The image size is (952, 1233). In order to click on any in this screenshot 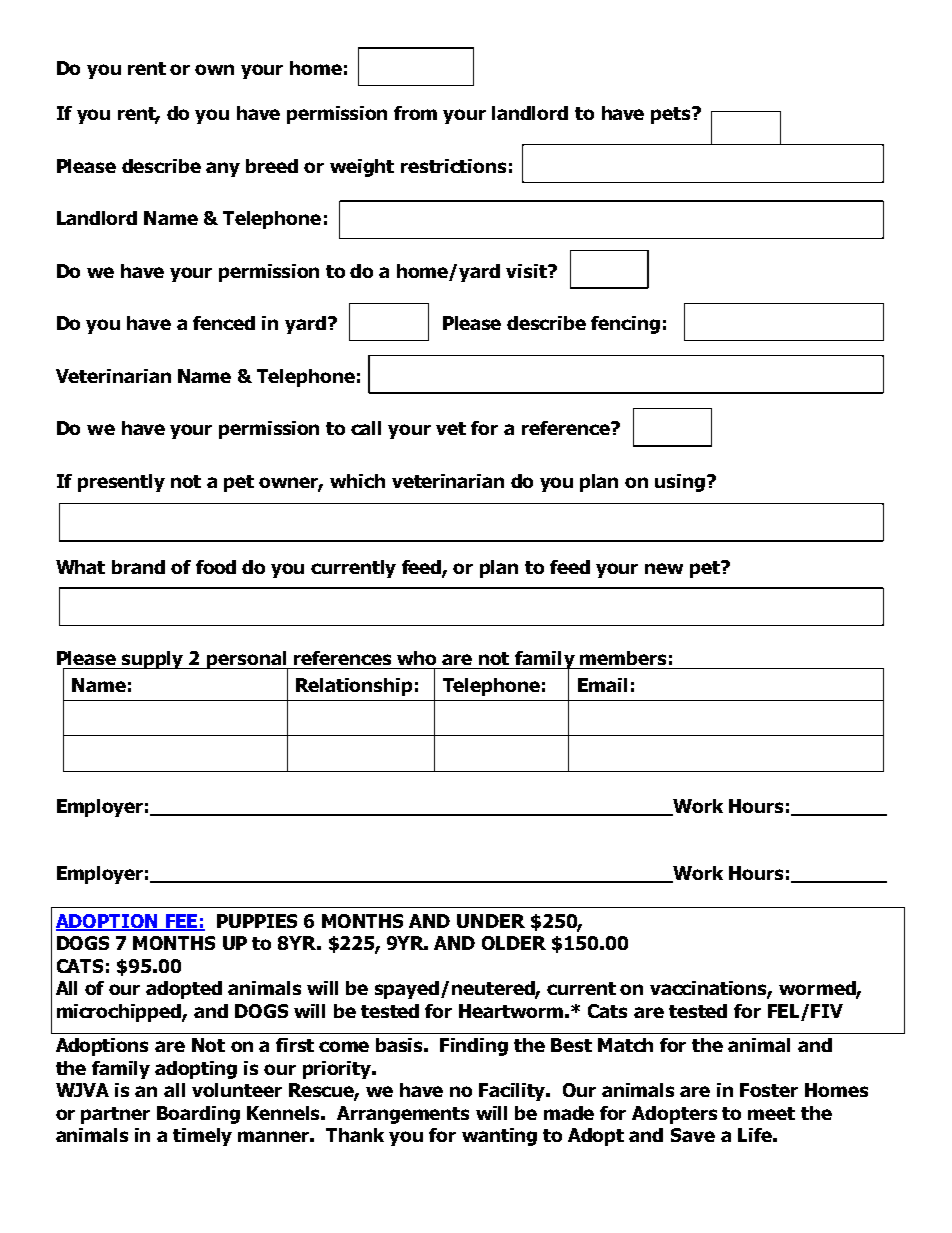, I will do `click(223, 169)`.
